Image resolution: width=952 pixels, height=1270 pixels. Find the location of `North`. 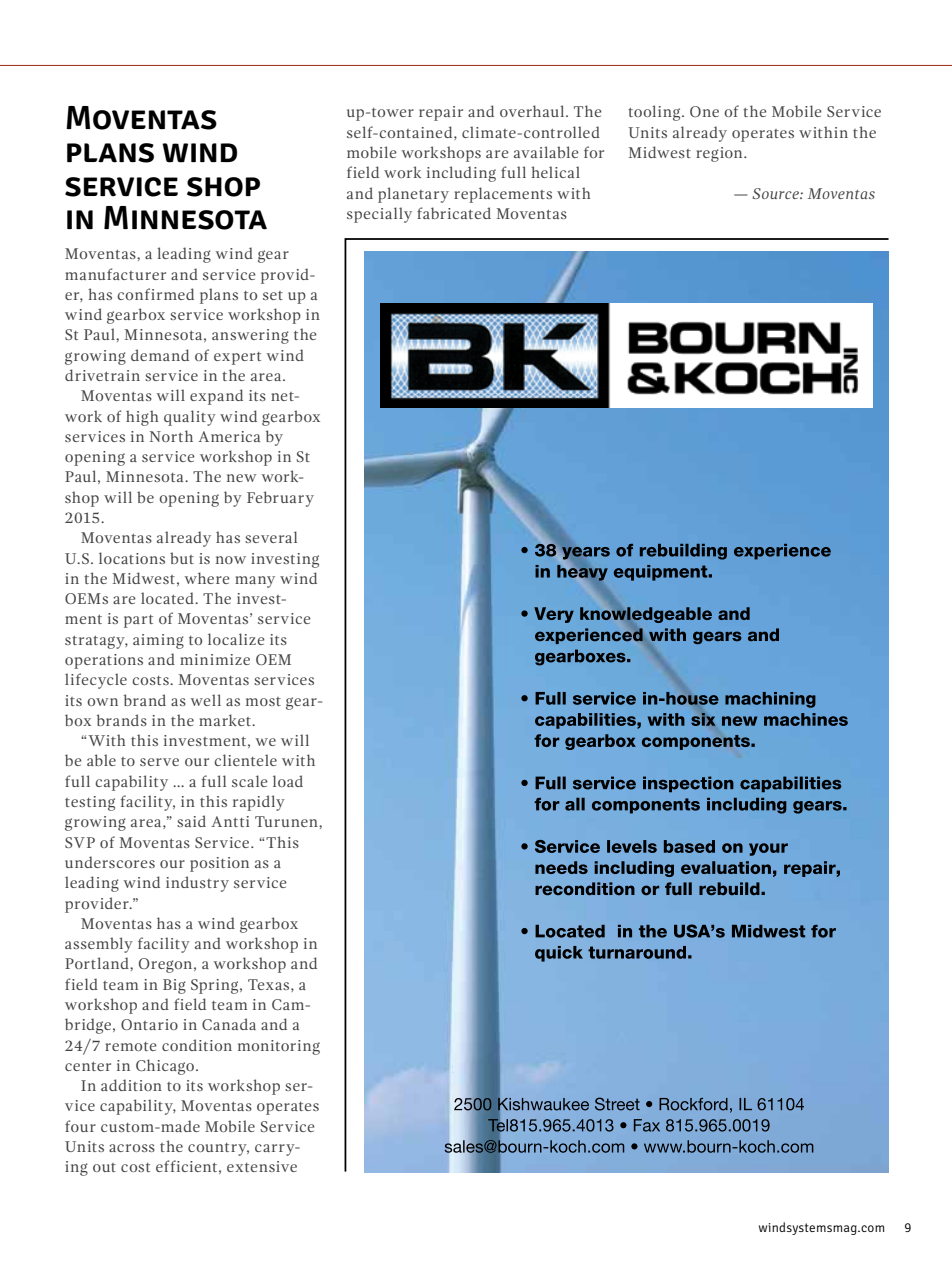

North is located at coordinates (171, 436).
